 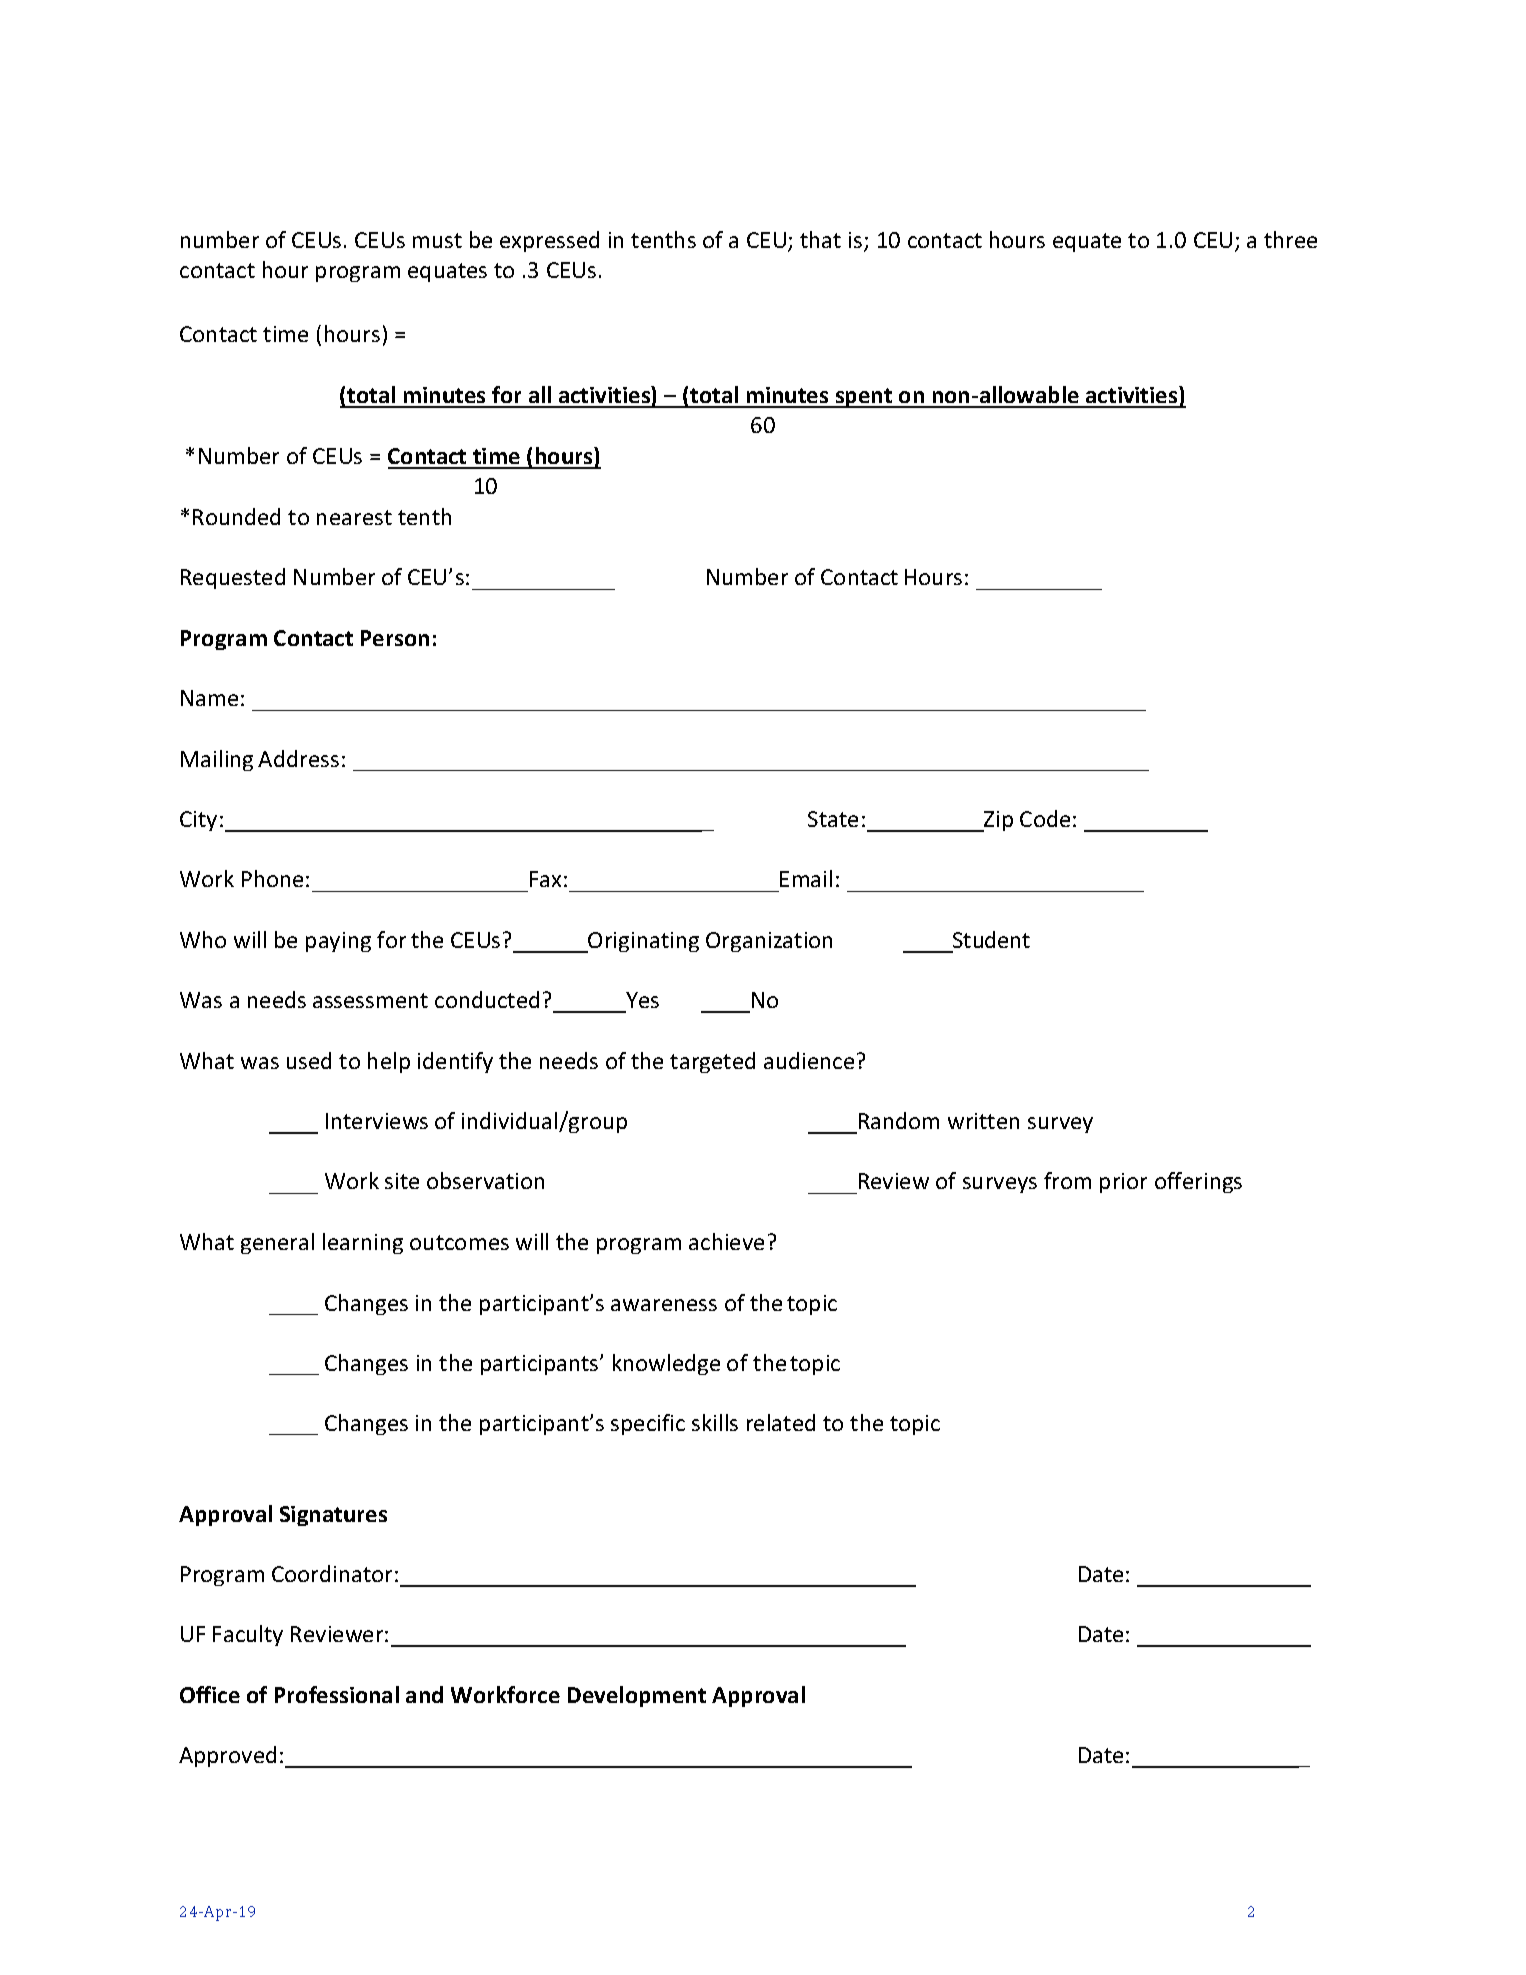 What do you see at coordinates (437, 240) in the page?
I see `must` at bounding box center [437, 240].
